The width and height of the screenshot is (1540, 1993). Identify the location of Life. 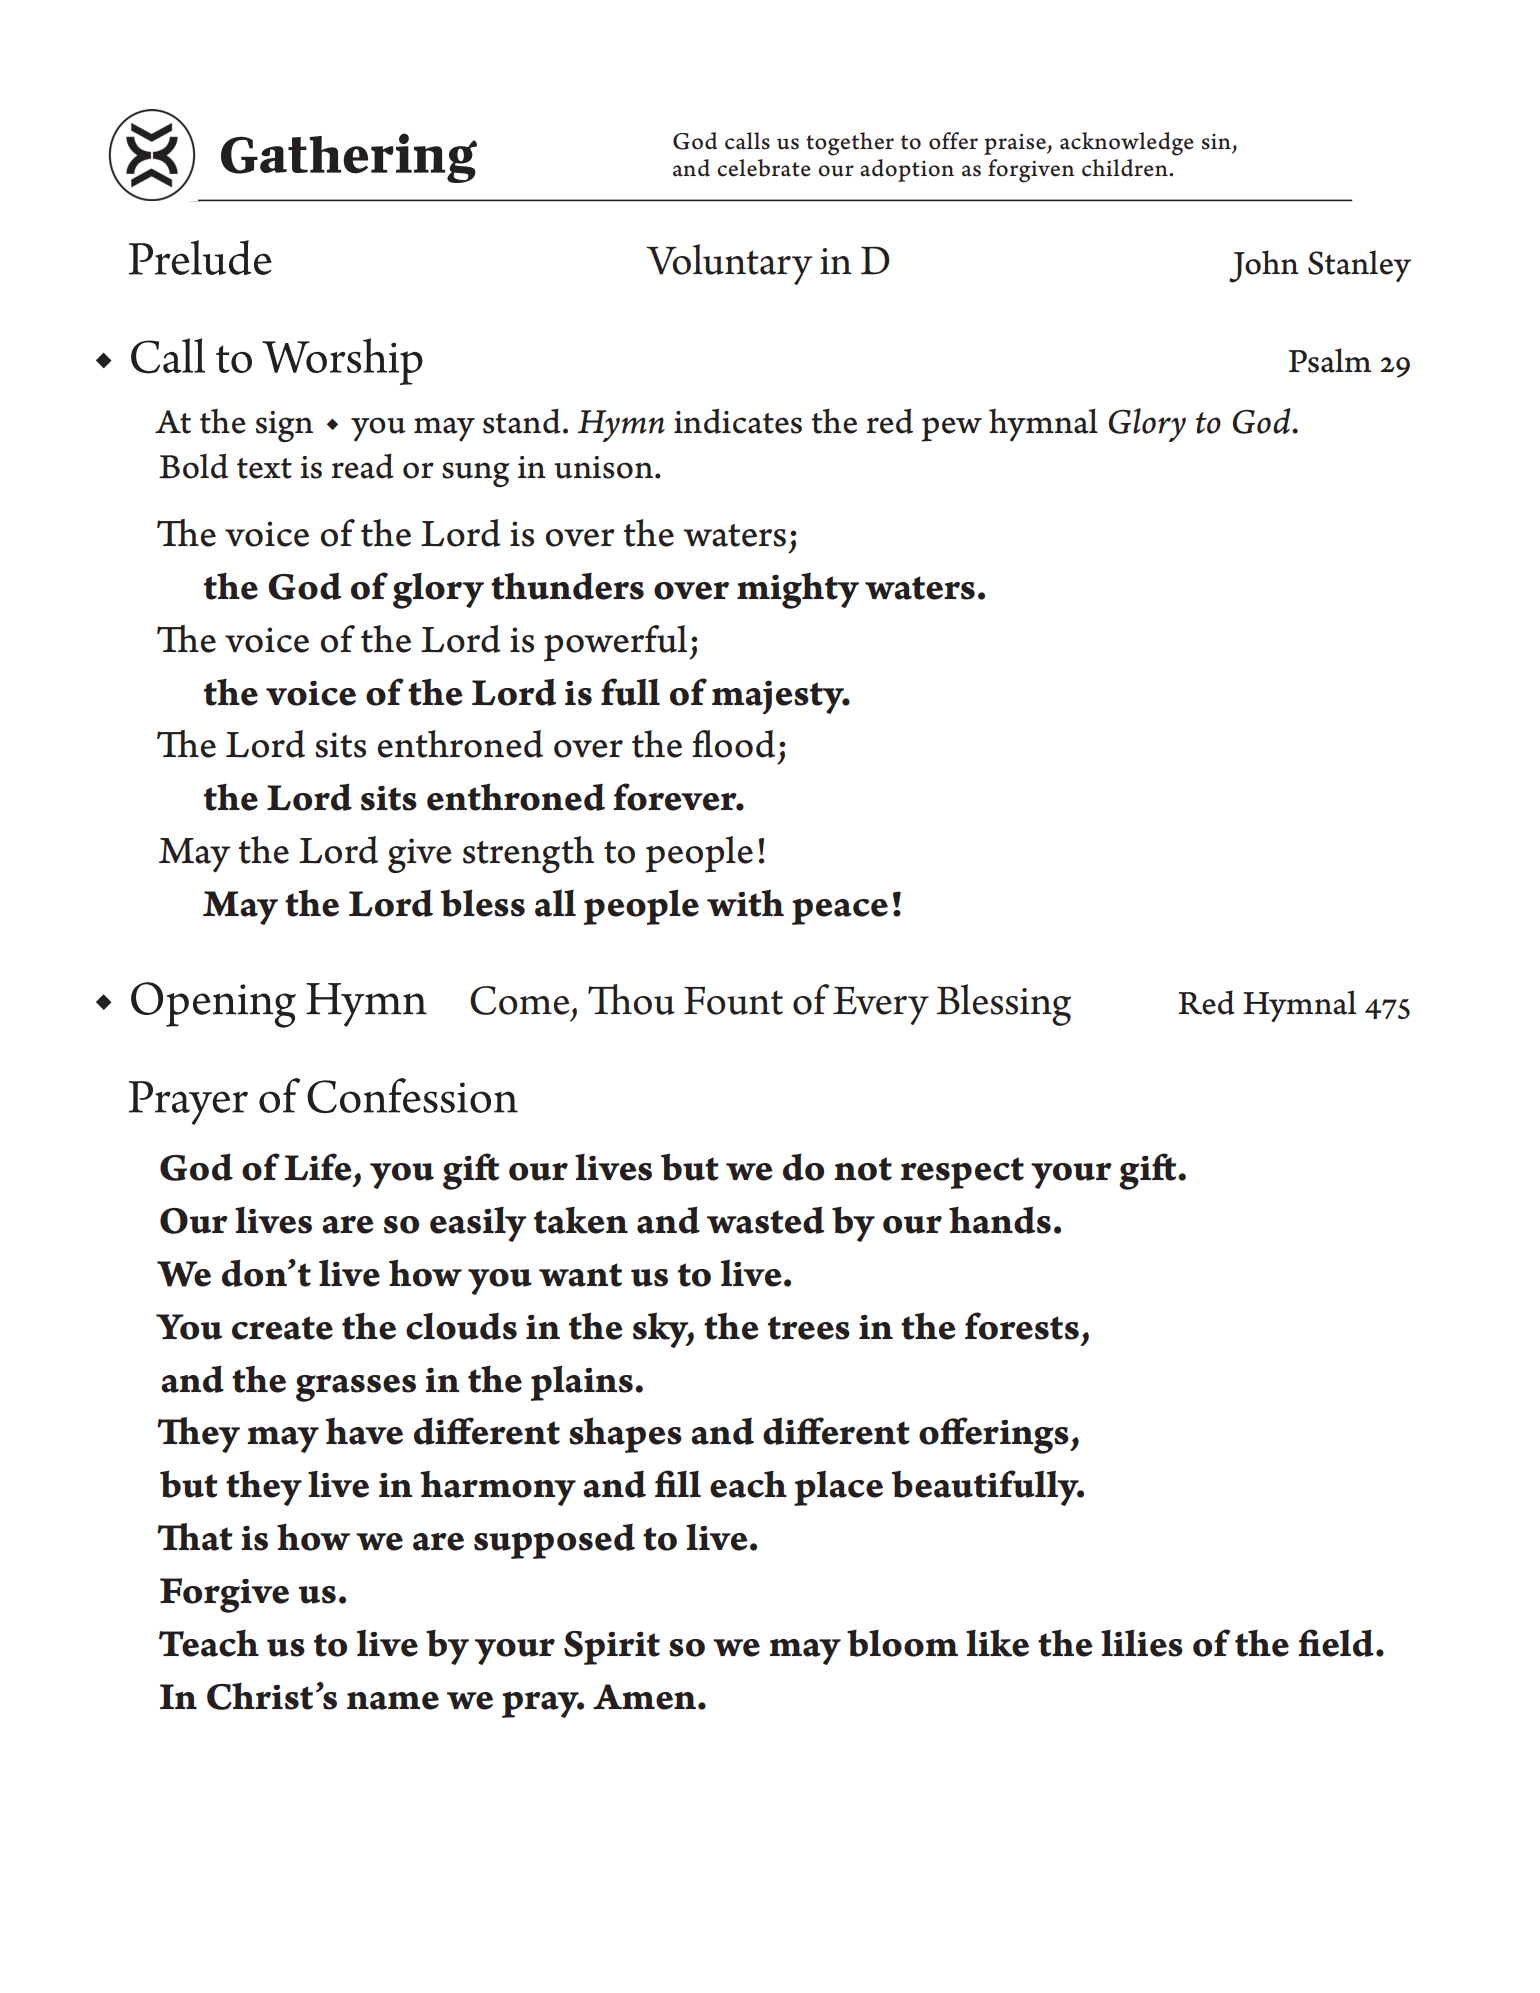
(318, 1167).
